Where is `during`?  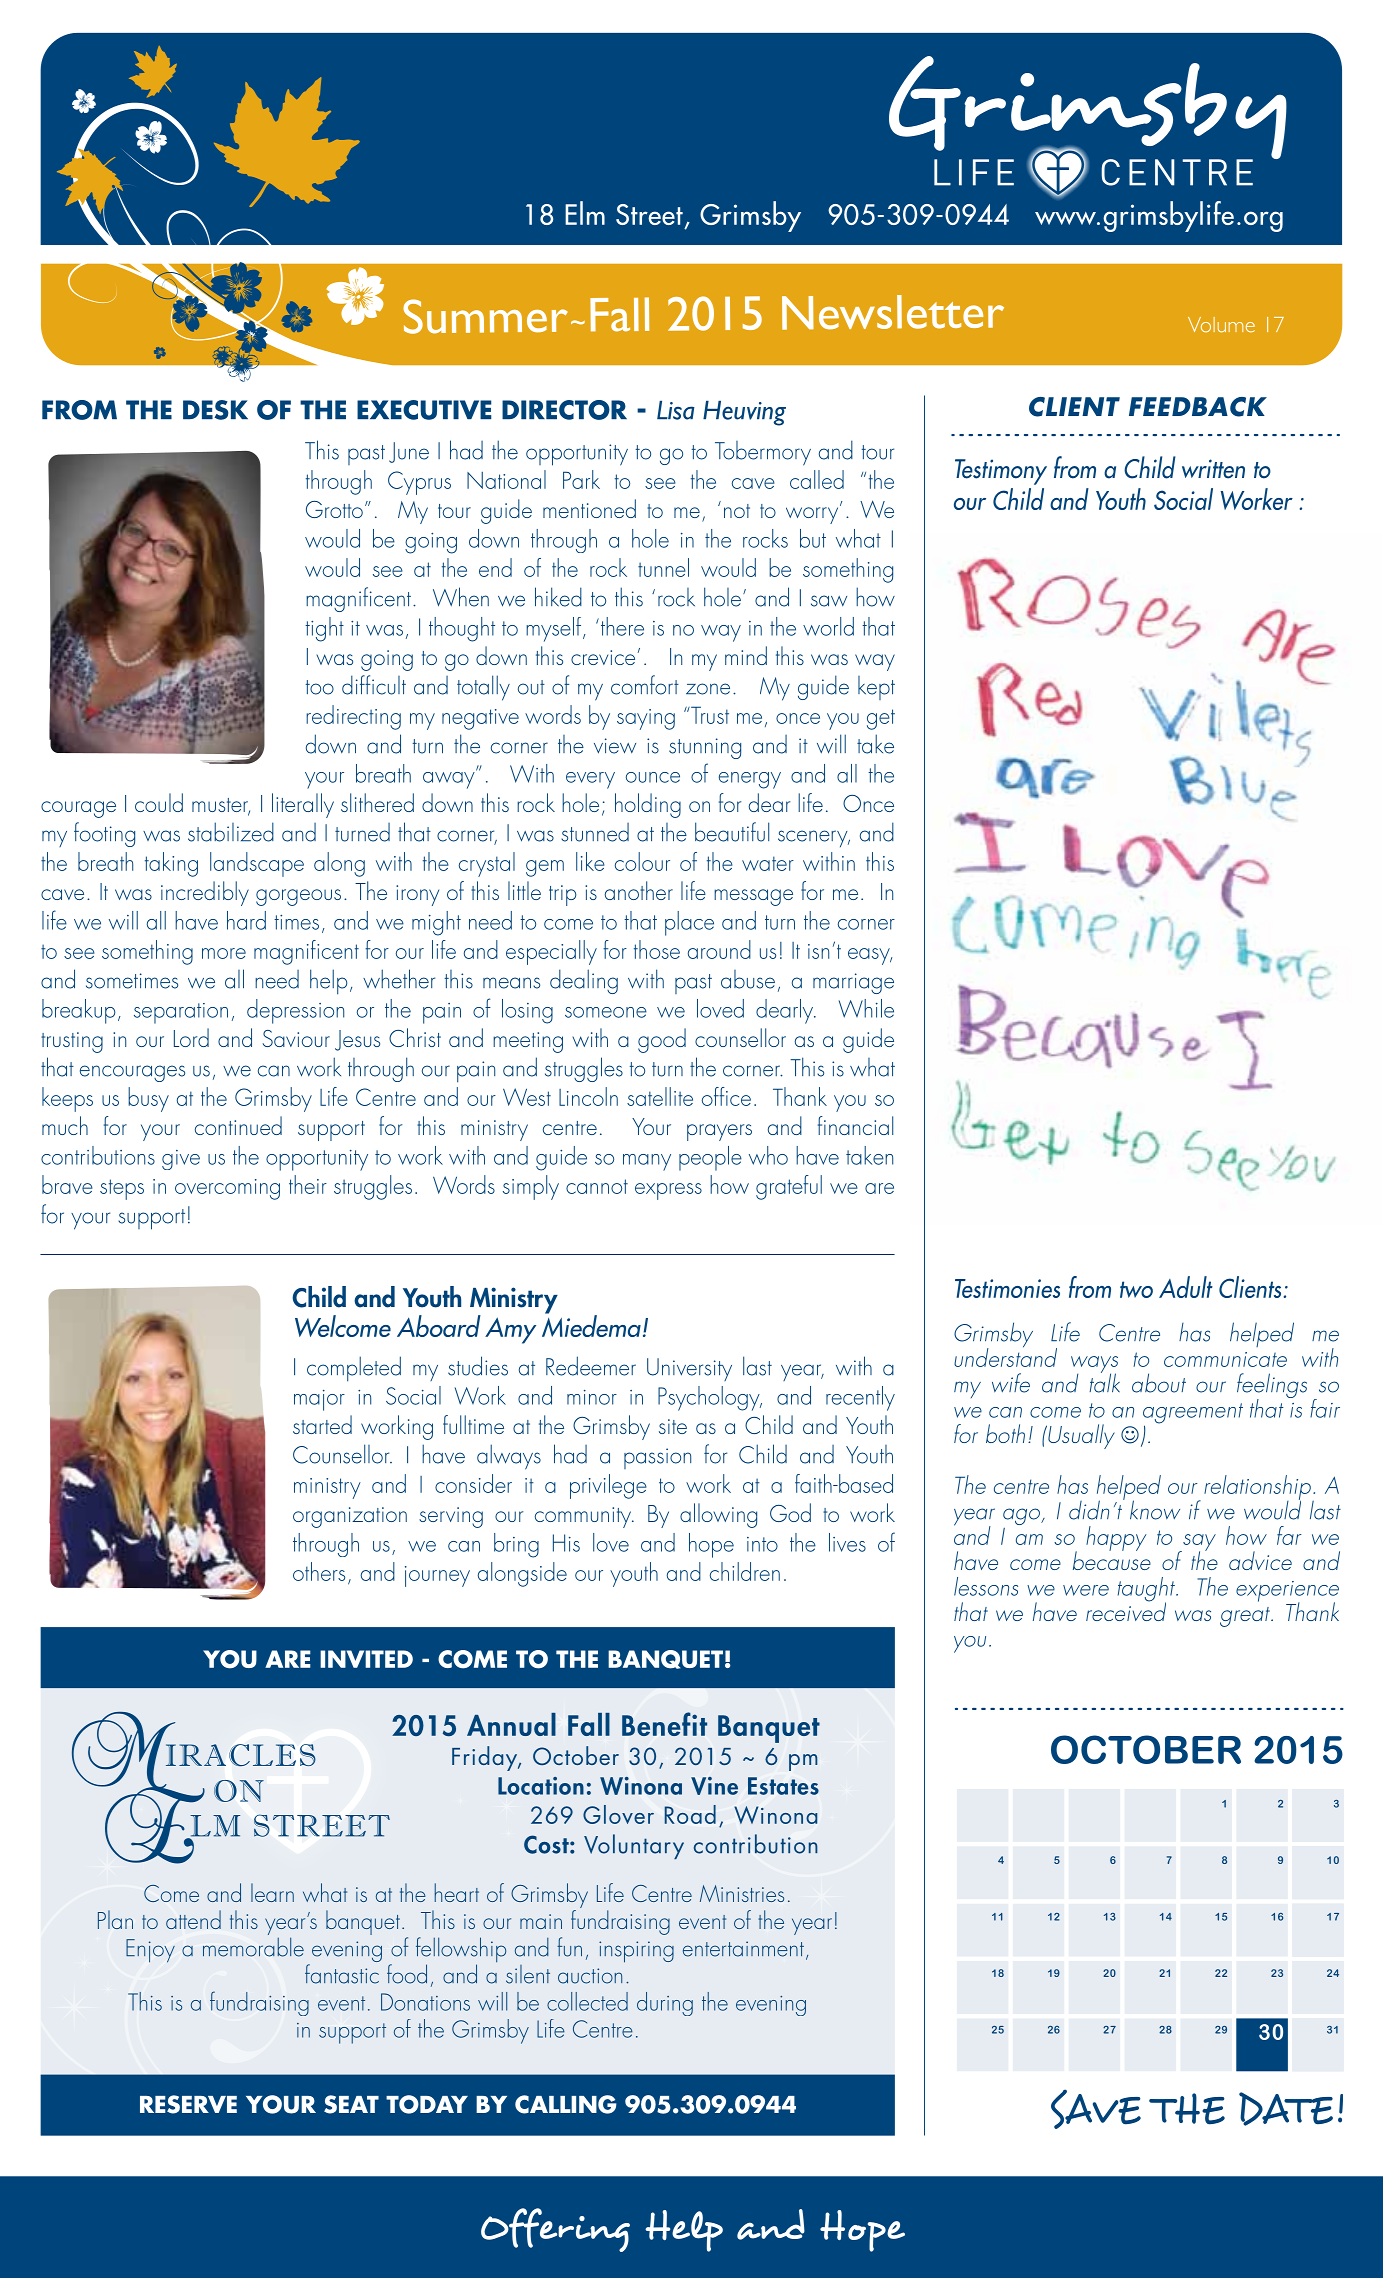
during is located at coordinates (665, 2004).
